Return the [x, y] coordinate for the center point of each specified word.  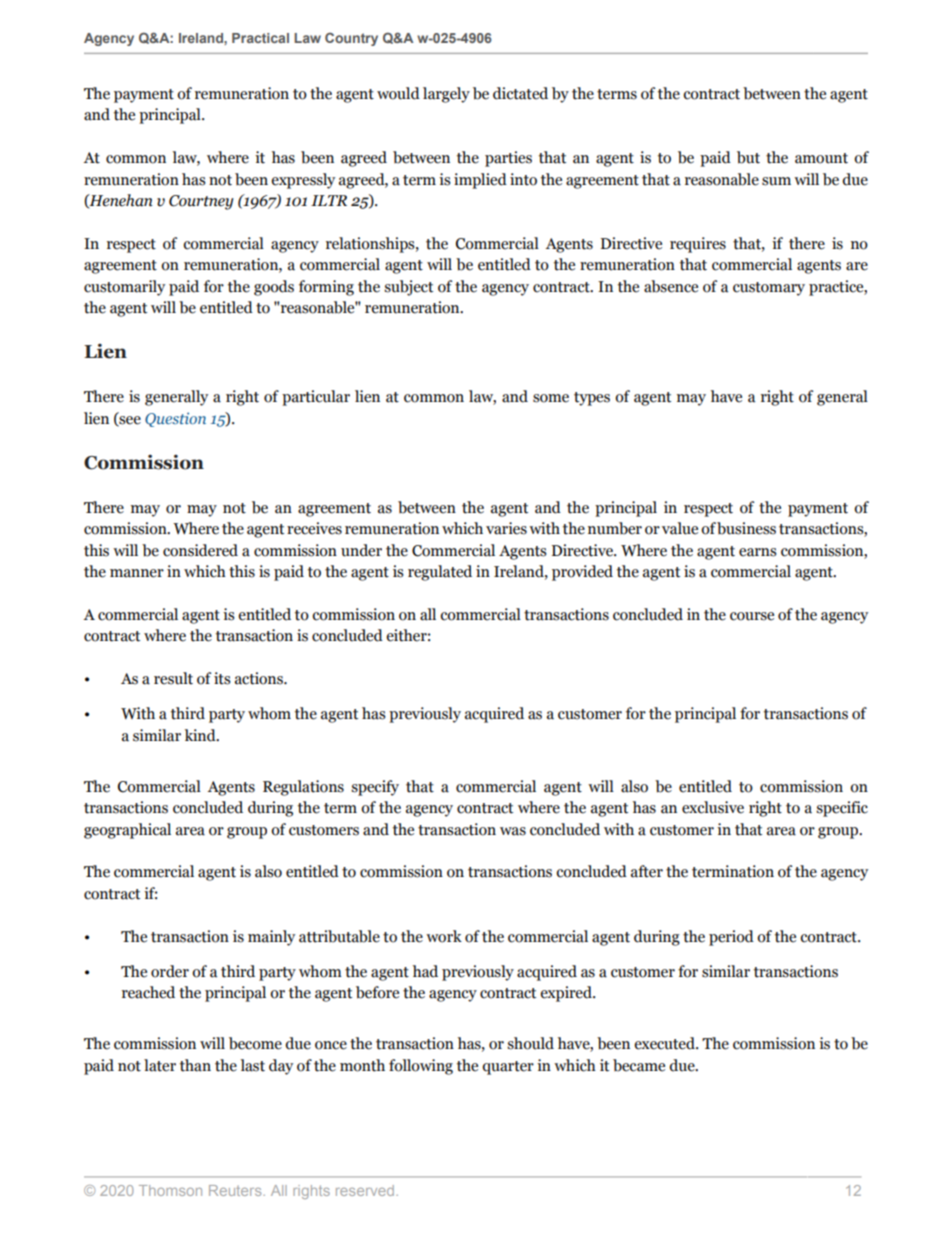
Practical [260, 38]
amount [821, 158]
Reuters [236, 1190]
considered [200, 550]
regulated [440, 573]
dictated [520, 93]
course [752, 616]
